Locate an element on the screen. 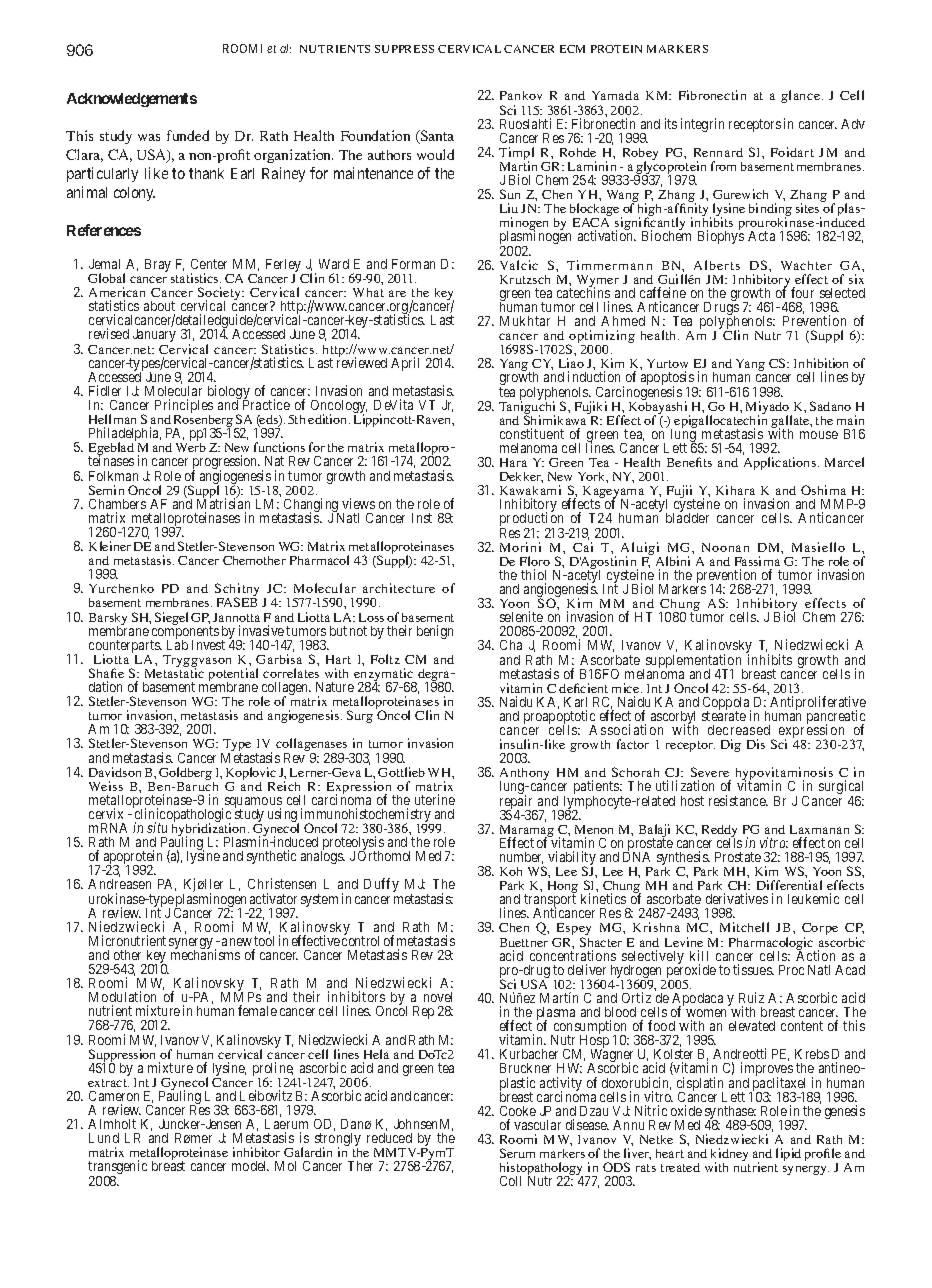 The image size is (932, 1288). benign is located at coordinates (435, 632).
